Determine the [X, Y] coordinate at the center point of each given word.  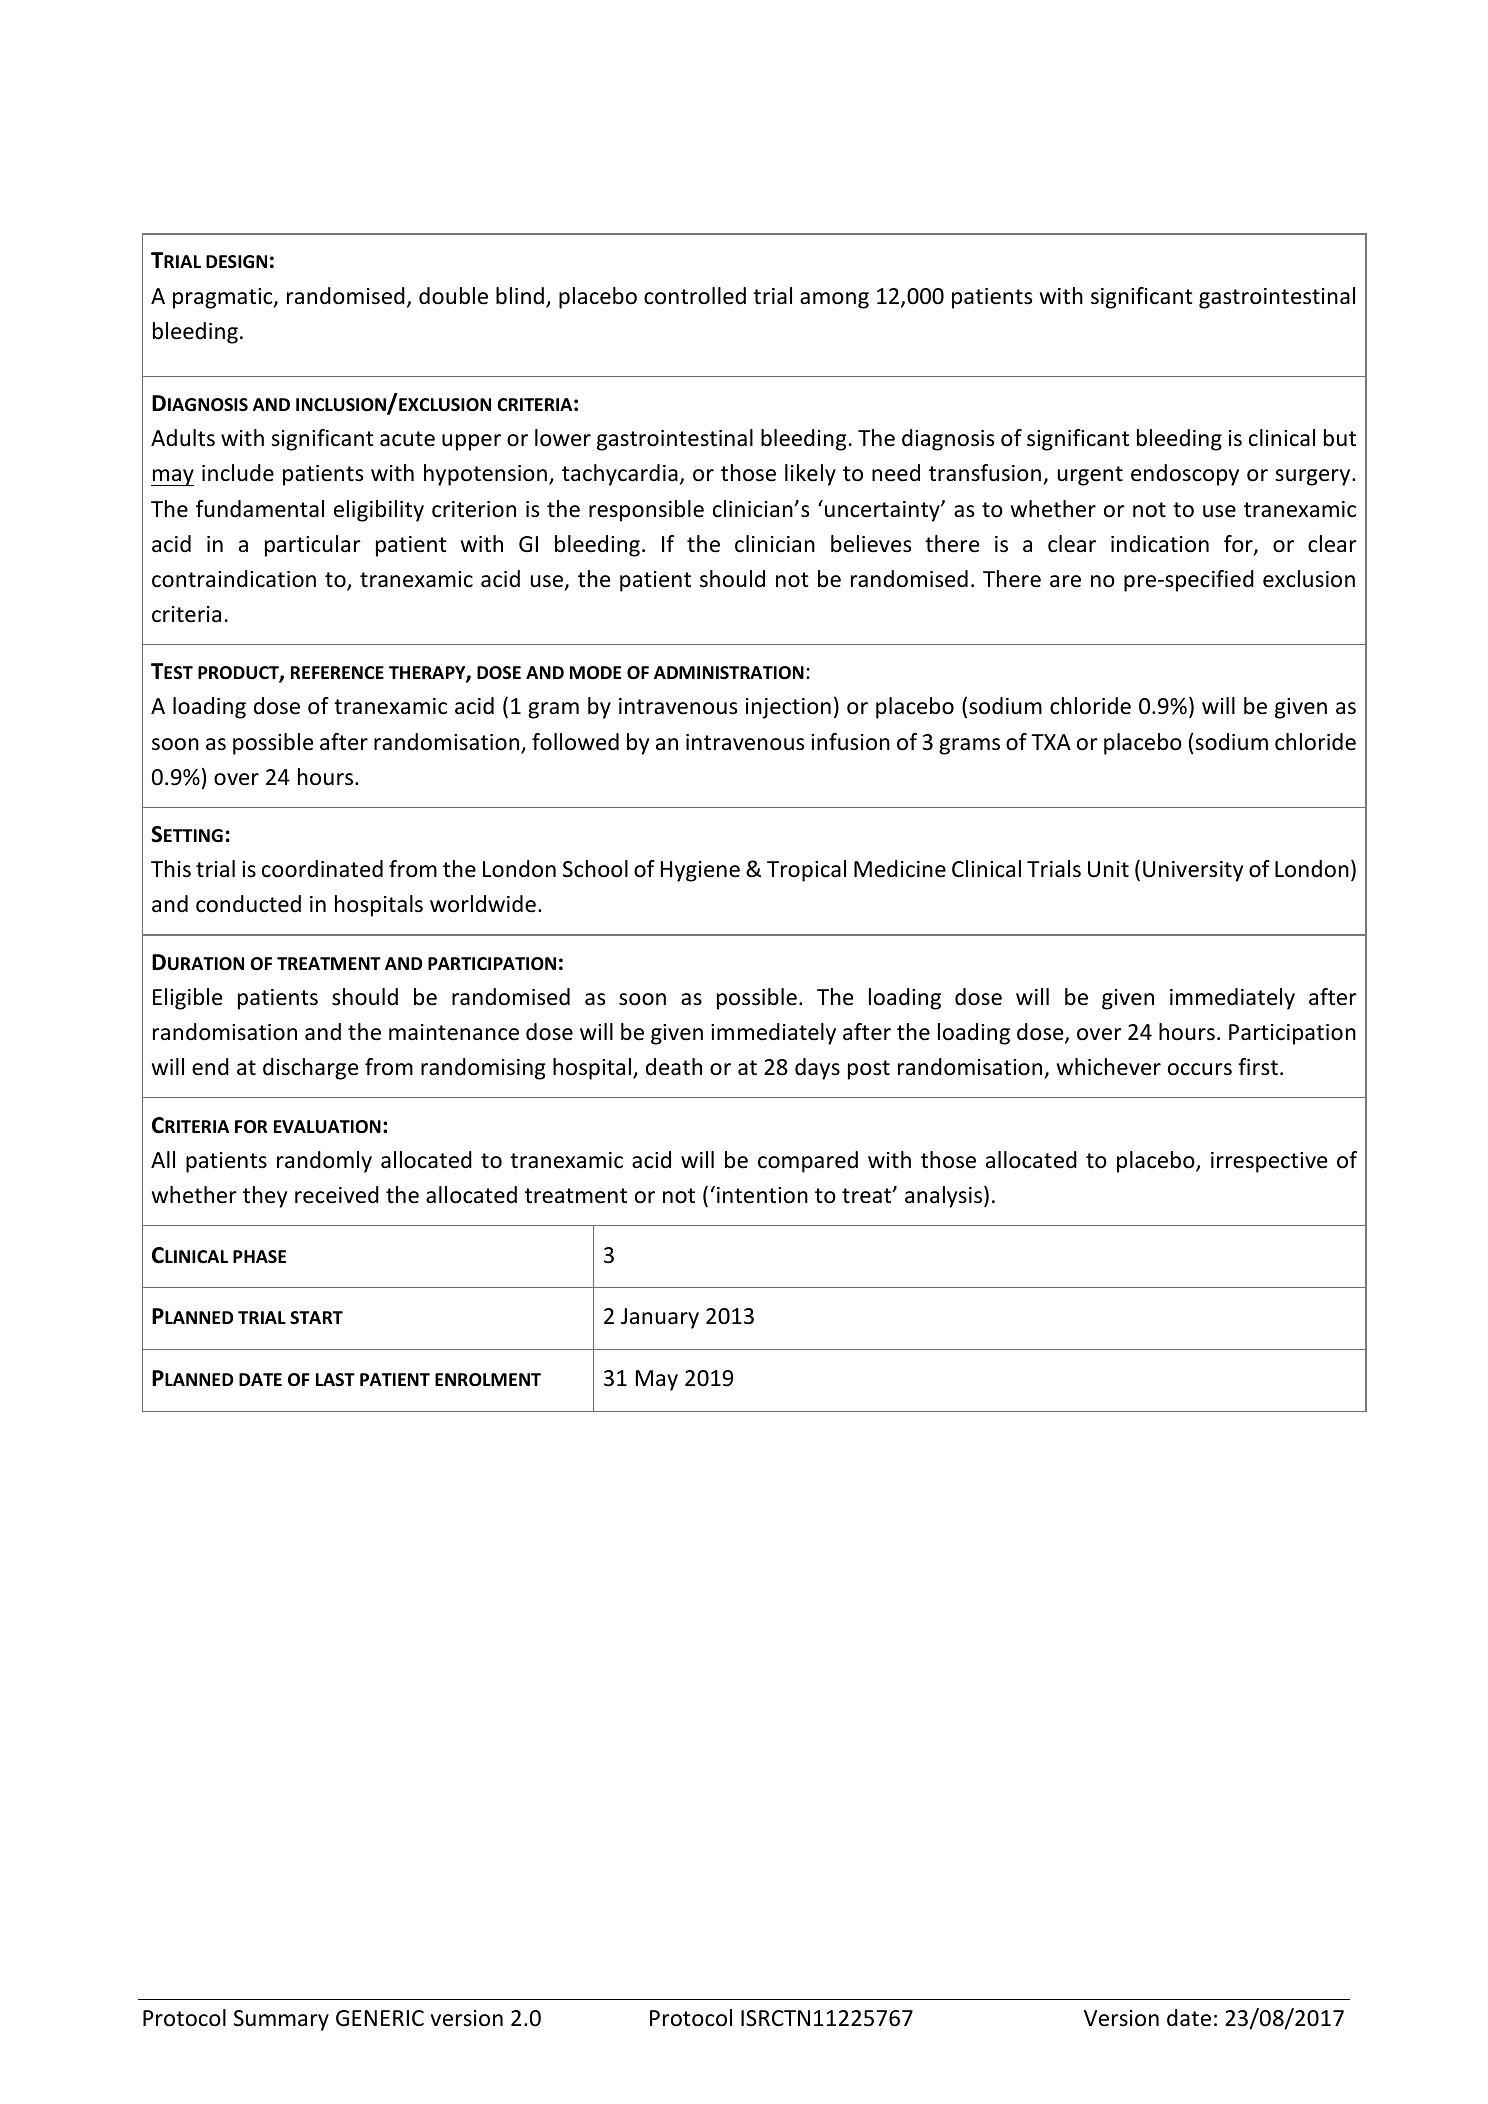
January [660, 1318]
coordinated [322, 869]
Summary [281, 2020]
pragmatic [224, 298]
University [1193, 871]
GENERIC [380, 2018]
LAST [335, 1379]
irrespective [1269, 1162]
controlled [695, 296]
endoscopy [1185, 475]
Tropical [806, 871]
